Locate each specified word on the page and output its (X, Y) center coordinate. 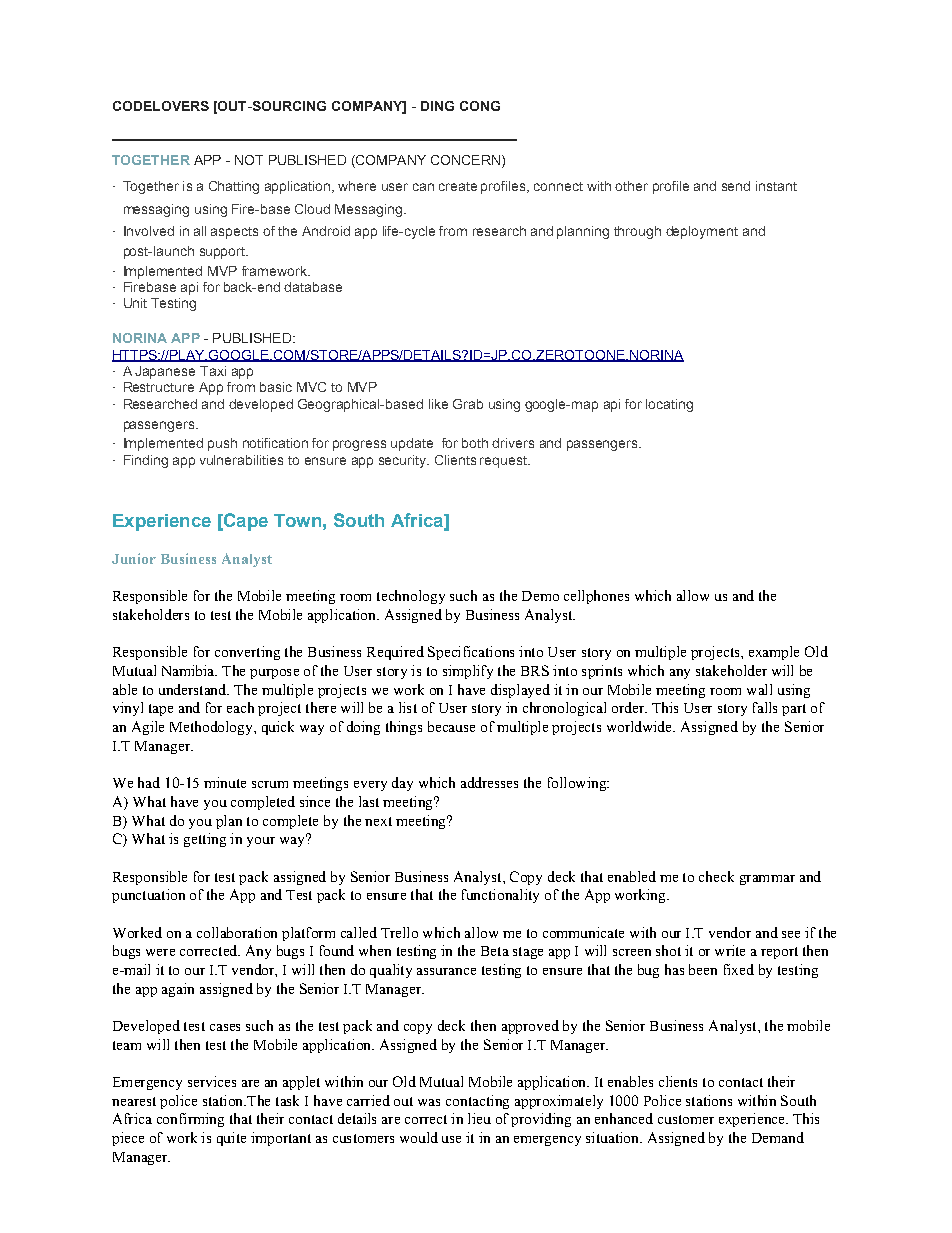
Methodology (212, 728)
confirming (190, 1120)
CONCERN (465, 160)
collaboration (237, 932)
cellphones (596, 597)
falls (765, 707)
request (505, 462)
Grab (468, 404)
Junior (134, 558)
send (736, 186)
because (451, 726)
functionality (500, 896)
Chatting (234, 187)
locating (669, 405)
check (716, 876)
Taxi (213, 371)
